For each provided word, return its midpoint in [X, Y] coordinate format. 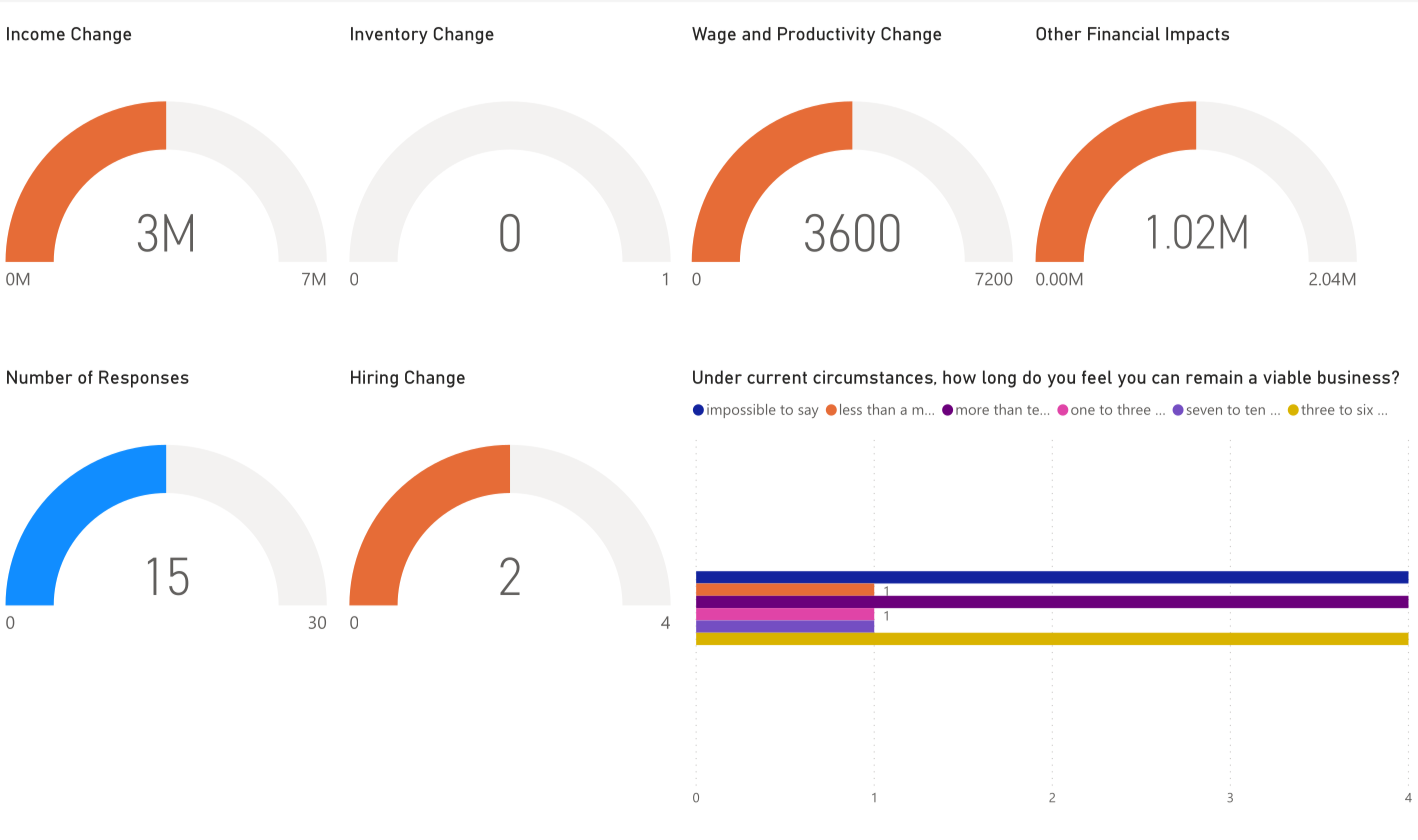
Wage [714, 35]
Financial [1124, 34]
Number [39, 377]
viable [1287, 377]
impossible [741, 411]
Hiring [374, 379]
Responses [144, 379]
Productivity [826, 35]
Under [717, 377]
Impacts [1197, 35]
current [777, 378]
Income [36, 34]
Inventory [389, 35]
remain [1214, 377]
